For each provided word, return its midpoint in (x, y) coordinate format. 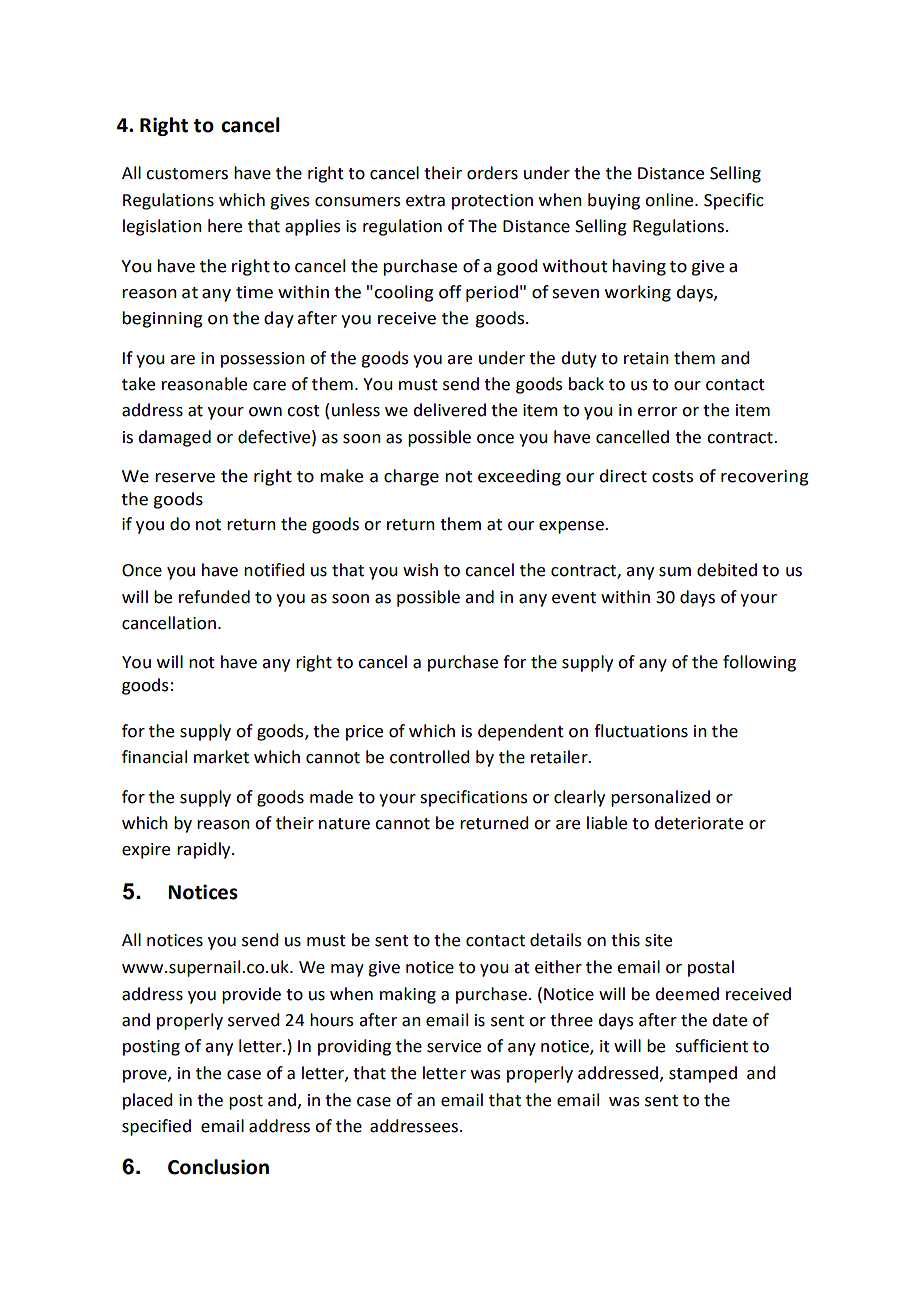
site (658, 940)
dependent (521, 732)
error (657, 412)
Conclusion (218, 1167)
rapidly (205, 850)
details (556, 940)
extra (425, 201)
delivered (449, 410)
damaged (174, 438)
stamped (703, 1074)
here (225, 226)
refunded (214, 597)
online (670, 200)
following (759, 663)
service (454, 1046)
